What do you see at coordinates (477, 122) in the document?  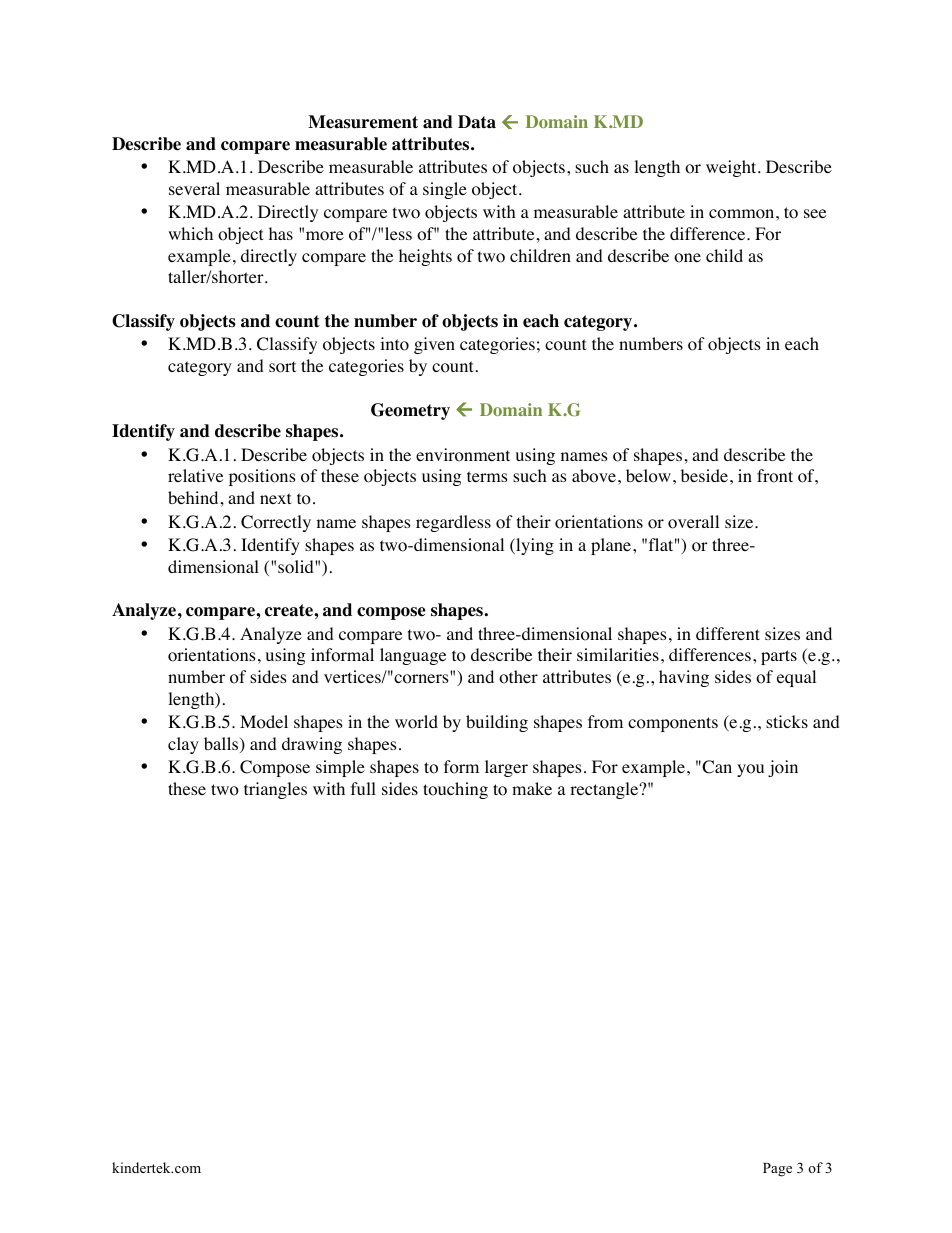 I see `Data` at bounding box center [477, 122].
